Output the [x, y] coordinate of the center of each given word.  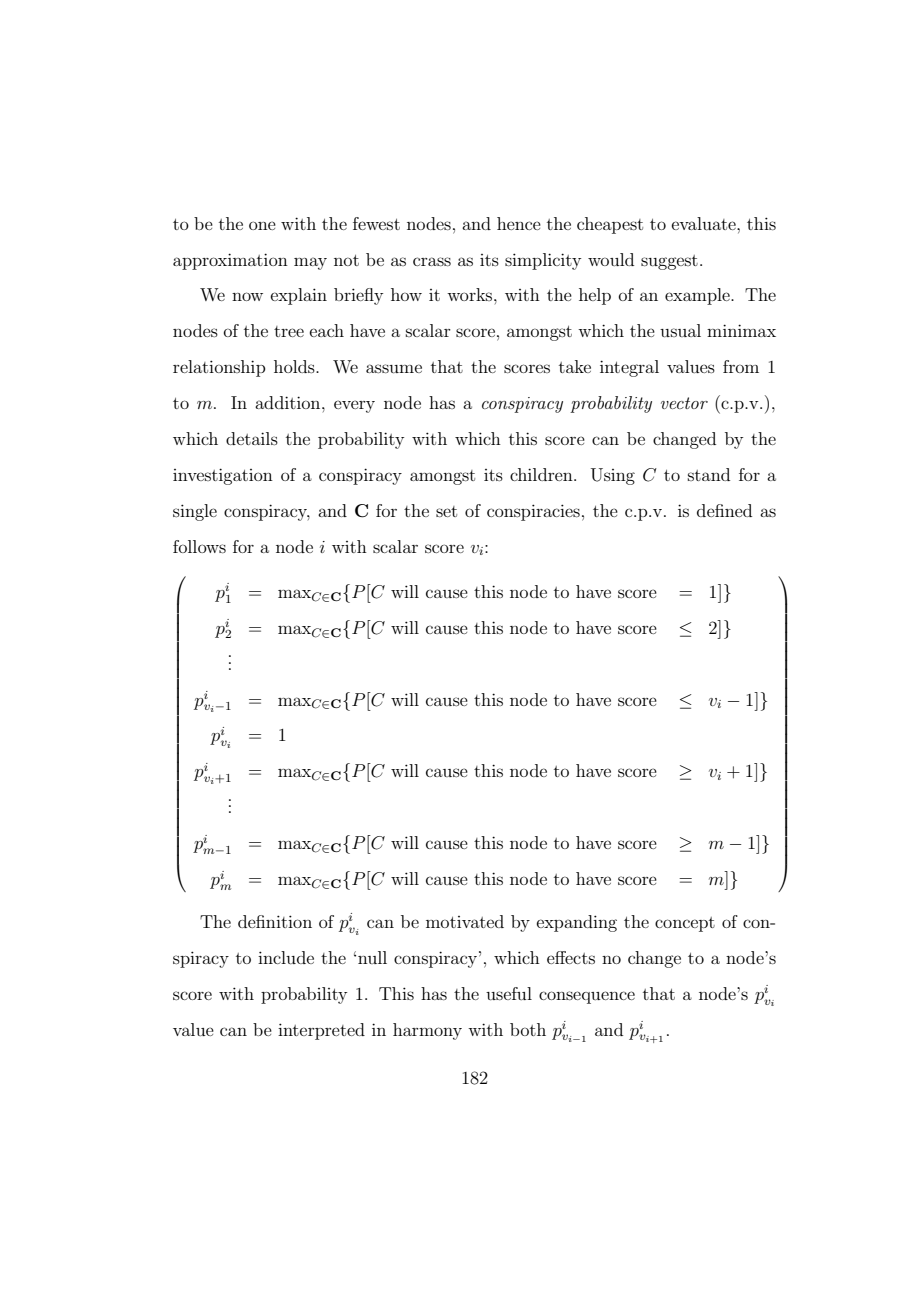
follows [199, 546]
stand [709, 474]
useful [509, 993]
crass [432, 261]
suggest [669, 262]
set [446, 511]
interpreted [321, 1031]
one [262, 225]
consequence [587, 997]
